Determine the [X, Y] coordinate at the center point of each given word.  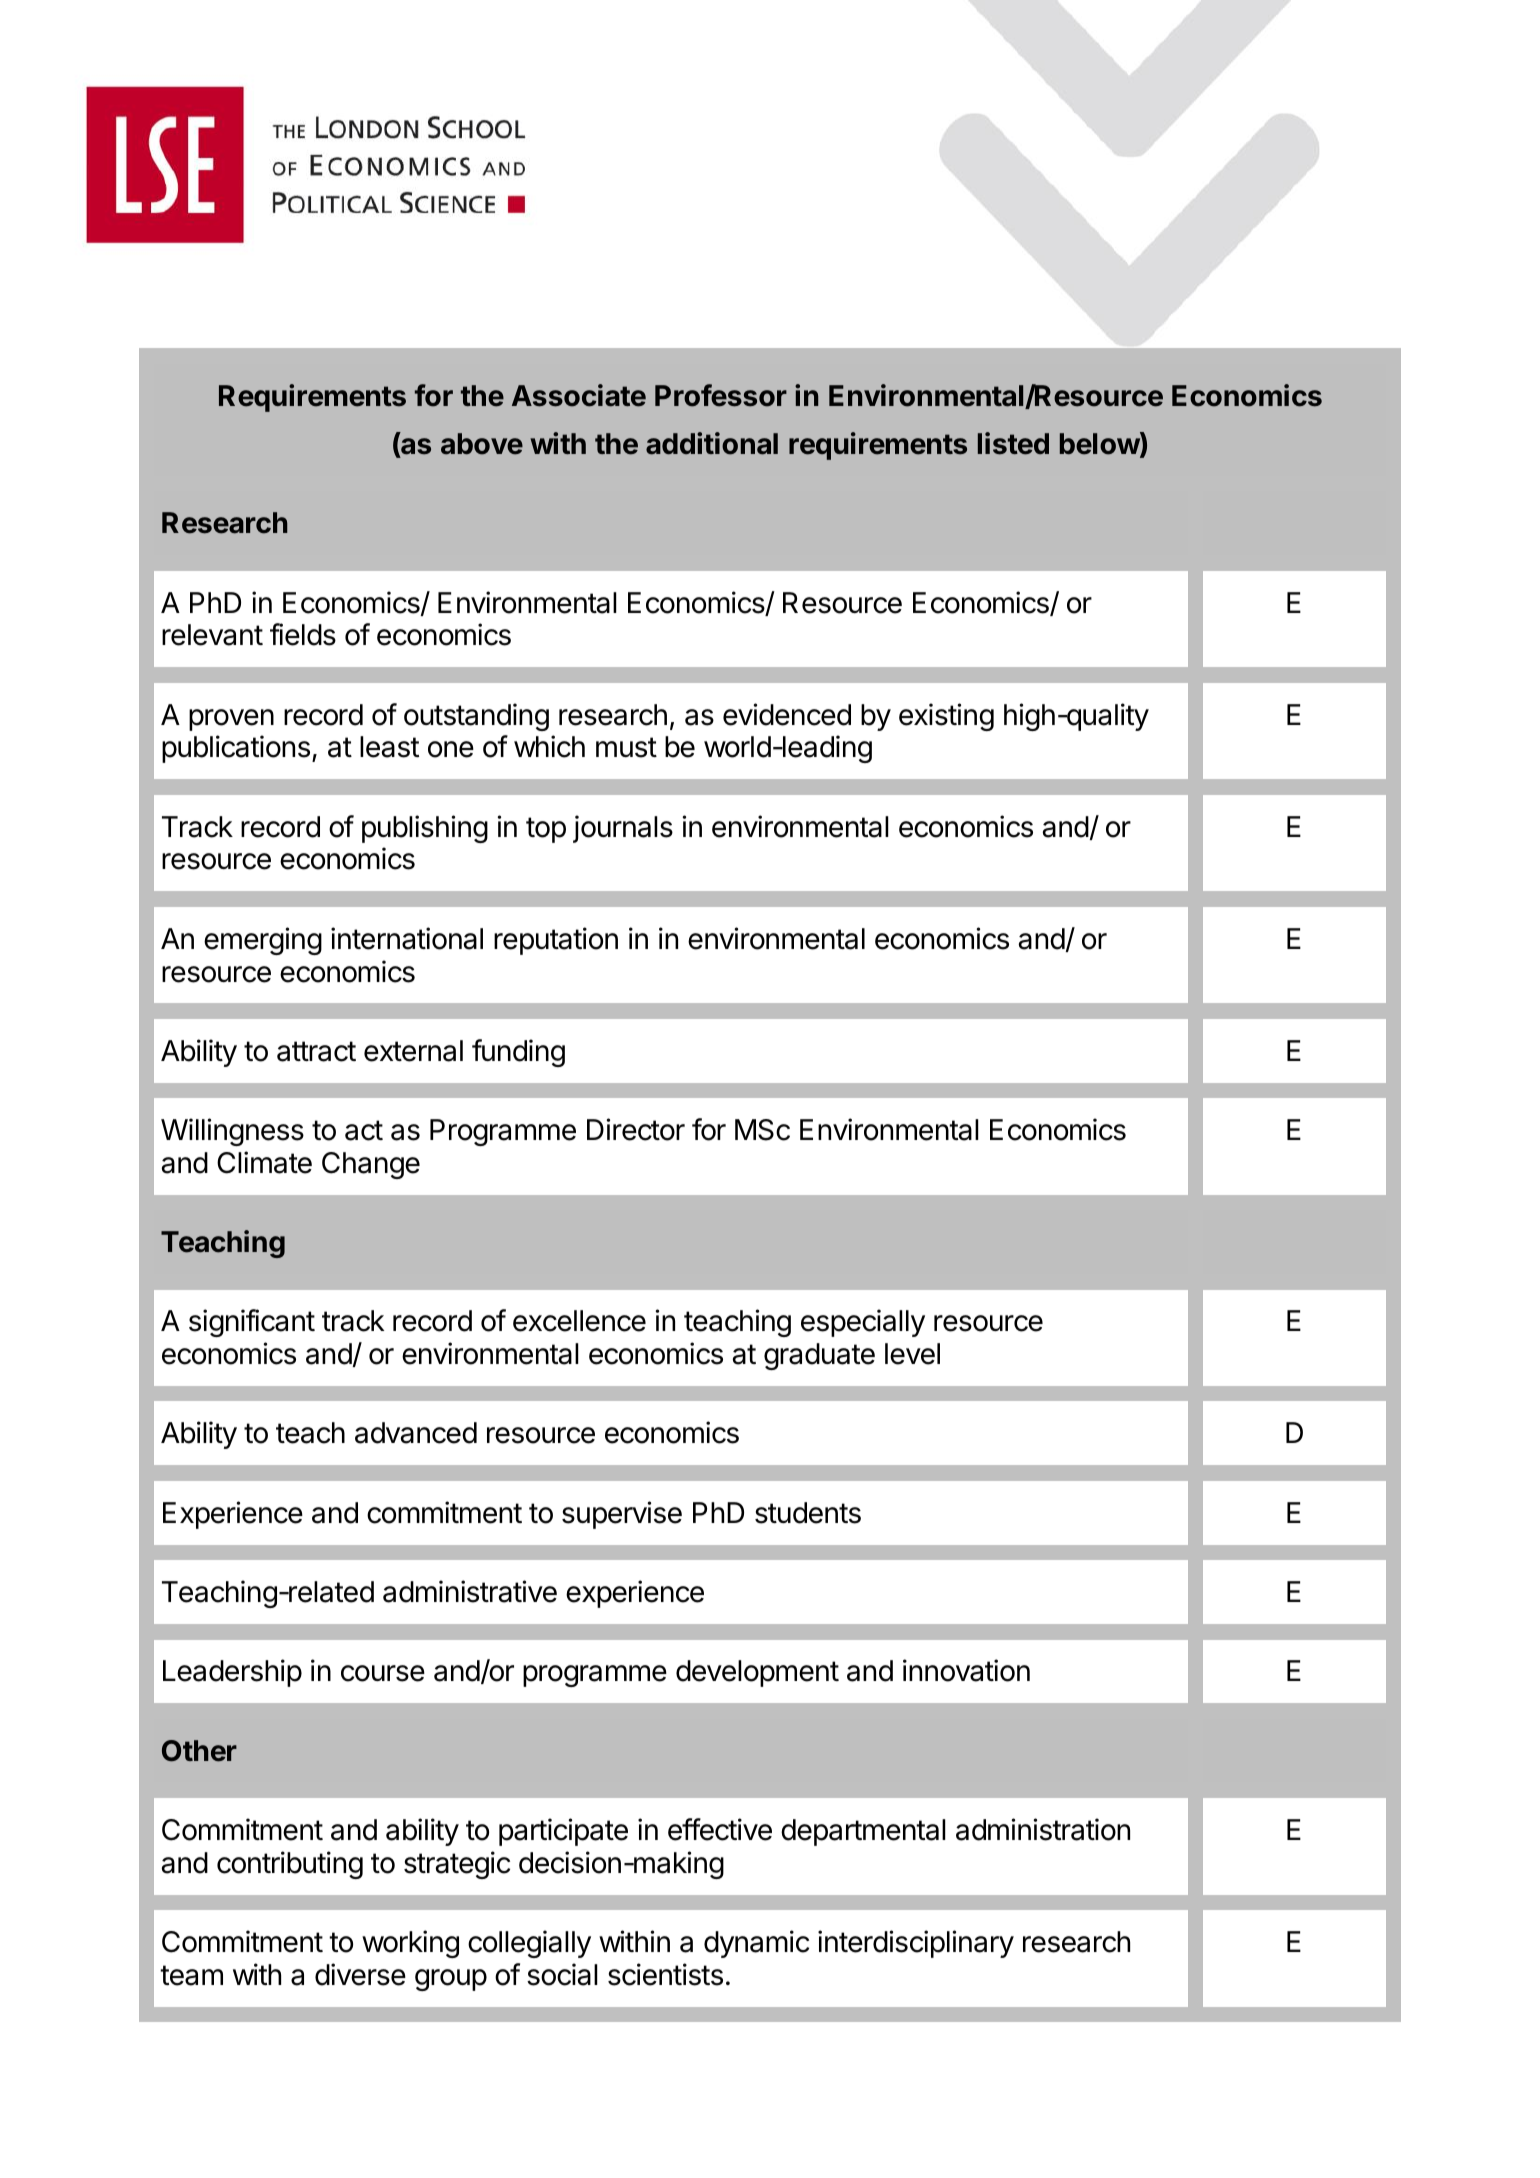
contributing [290, 1865]
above [482, 444]
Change [371, 1165]
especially [863, 1323]
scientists [665, 1974]
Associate [579, 395]
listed [1013, 443]
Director [636, 1129]
